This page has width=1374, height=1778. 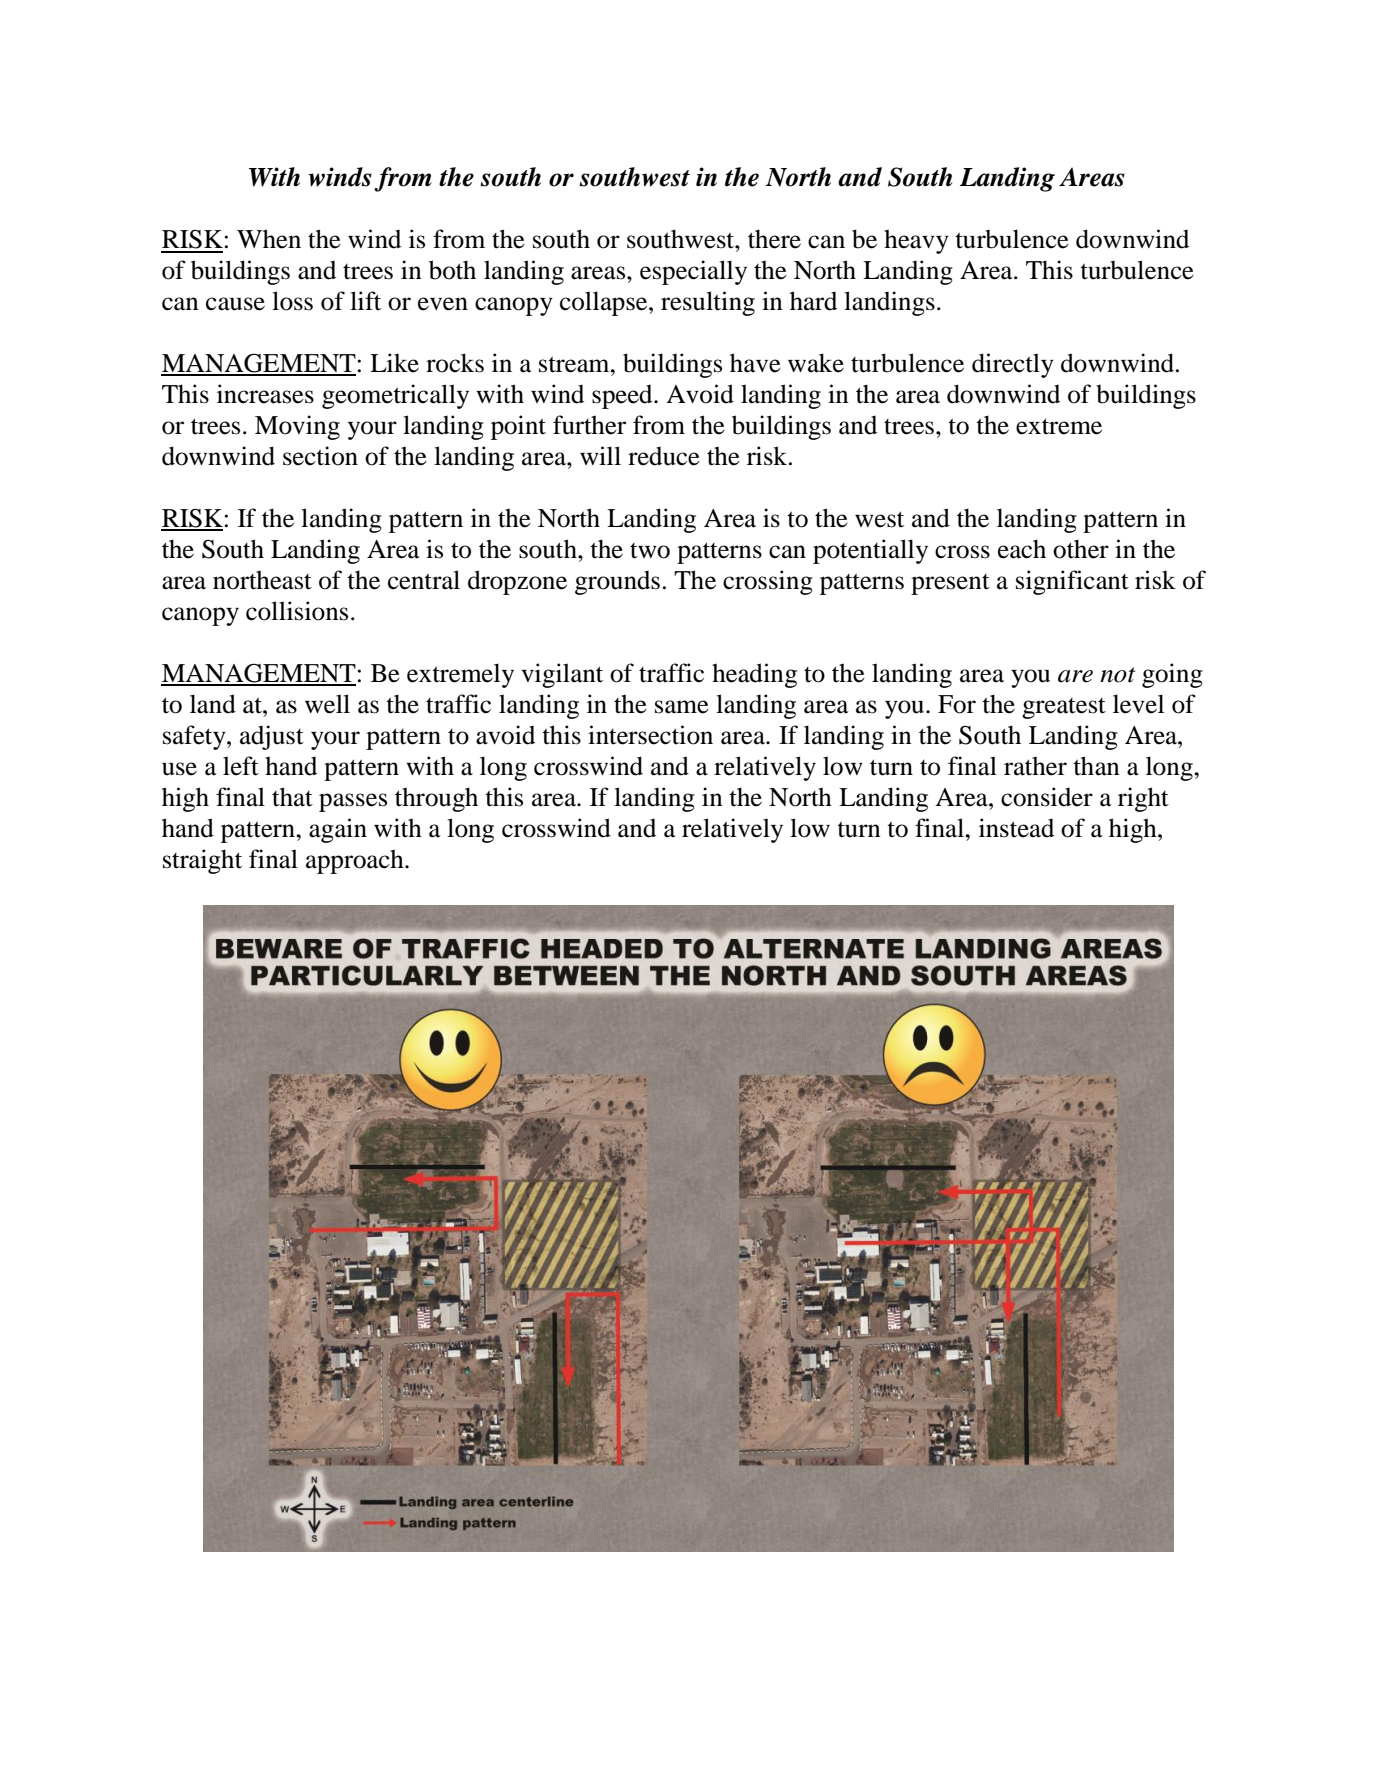 What do you see at coordinates (1013, 365) in the page?
I see `directly` at bounding box center [1013, 365].
